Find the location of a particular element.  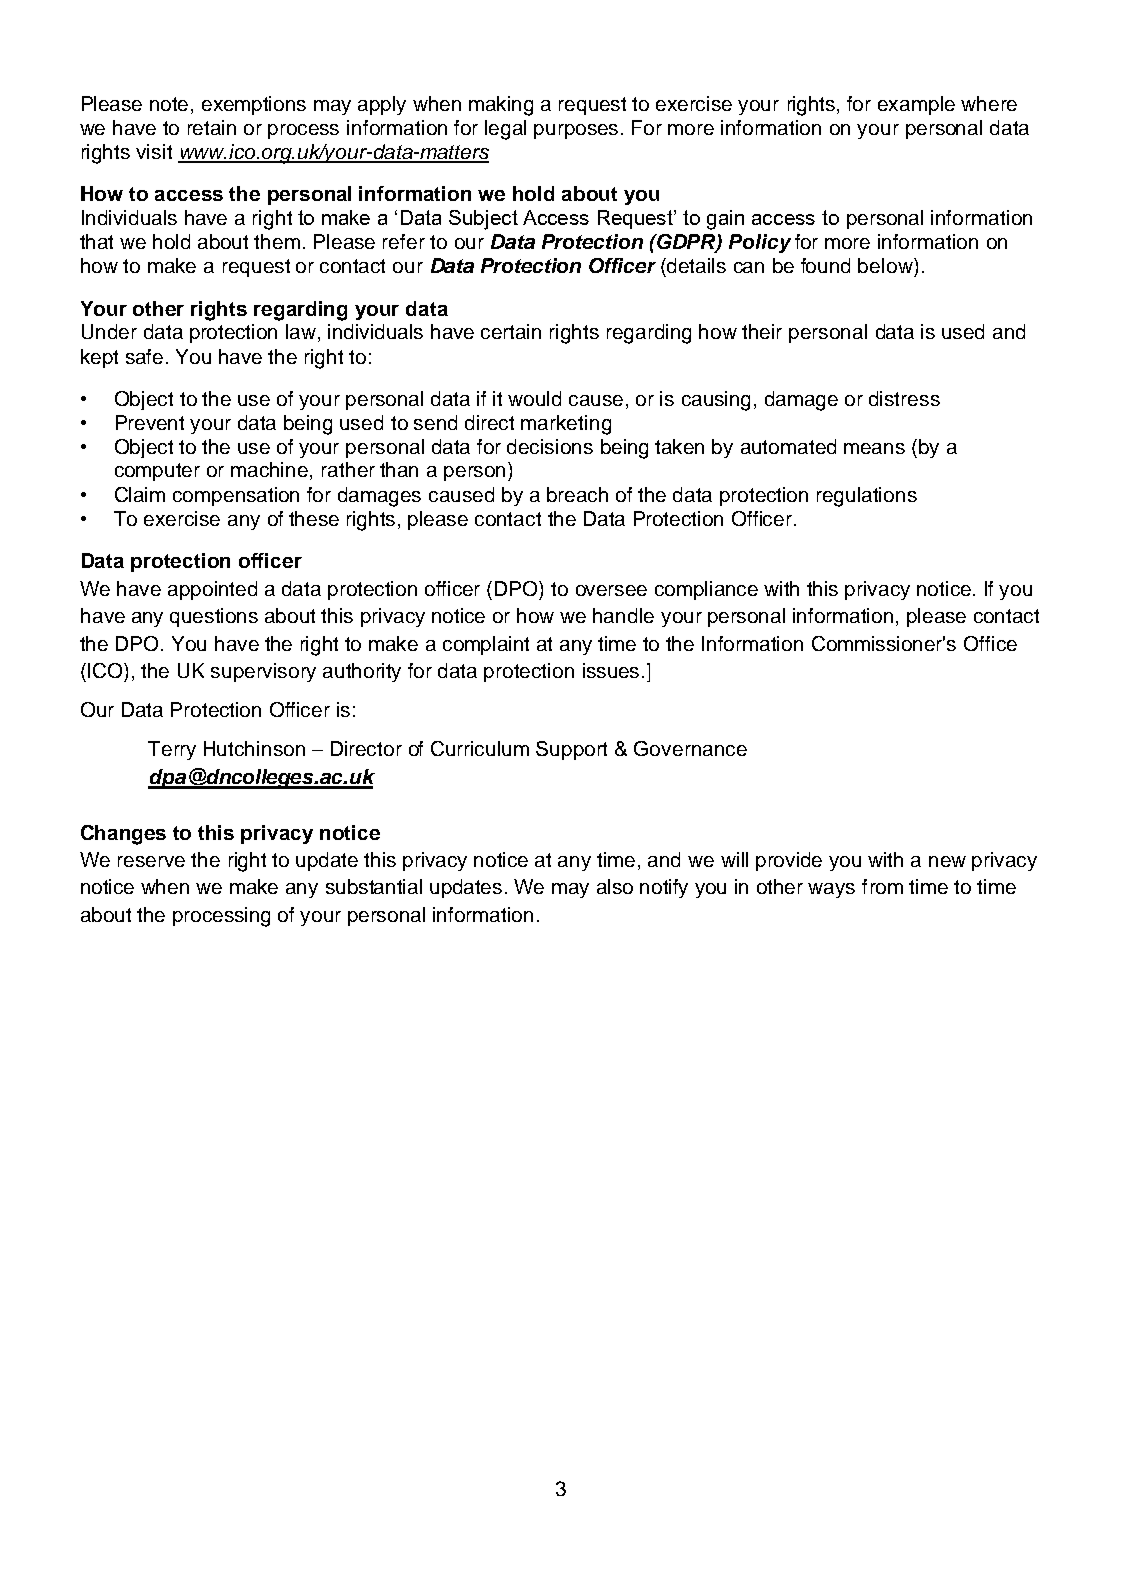

example is located at coordinates (916, 105).
